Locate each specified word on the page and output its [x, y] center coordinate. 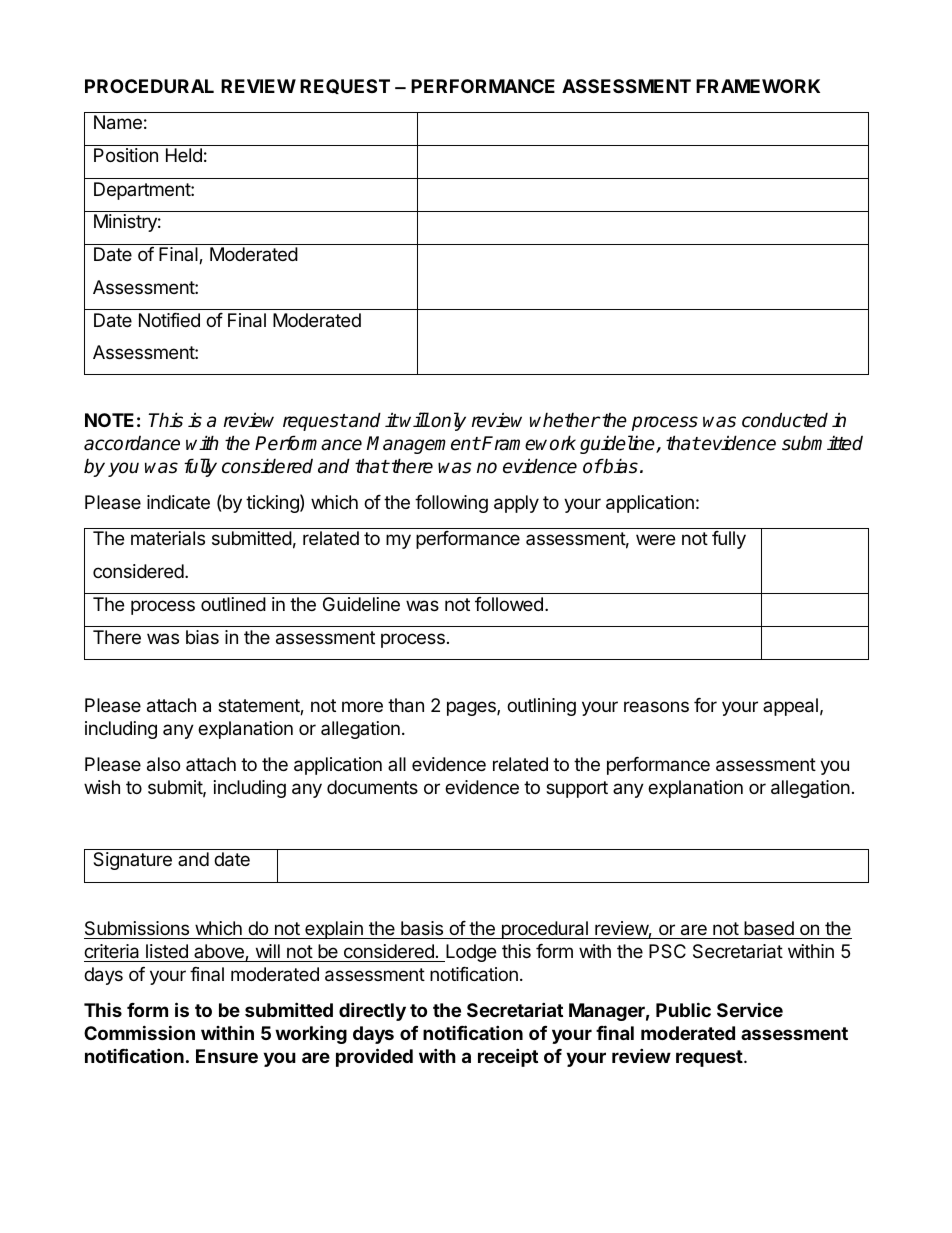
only [448, 421]
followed [509, 604]
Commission [139, 1032]
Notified [169, 320]
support [577, 789]
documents [372, 787]
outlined [233, 604]
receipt [508, 1057]
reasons [656, 707]
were [655, 539]
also [163, 764]
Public [683, 1009]
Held [184, 155]
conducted [785, 420]
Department [143, 191]
